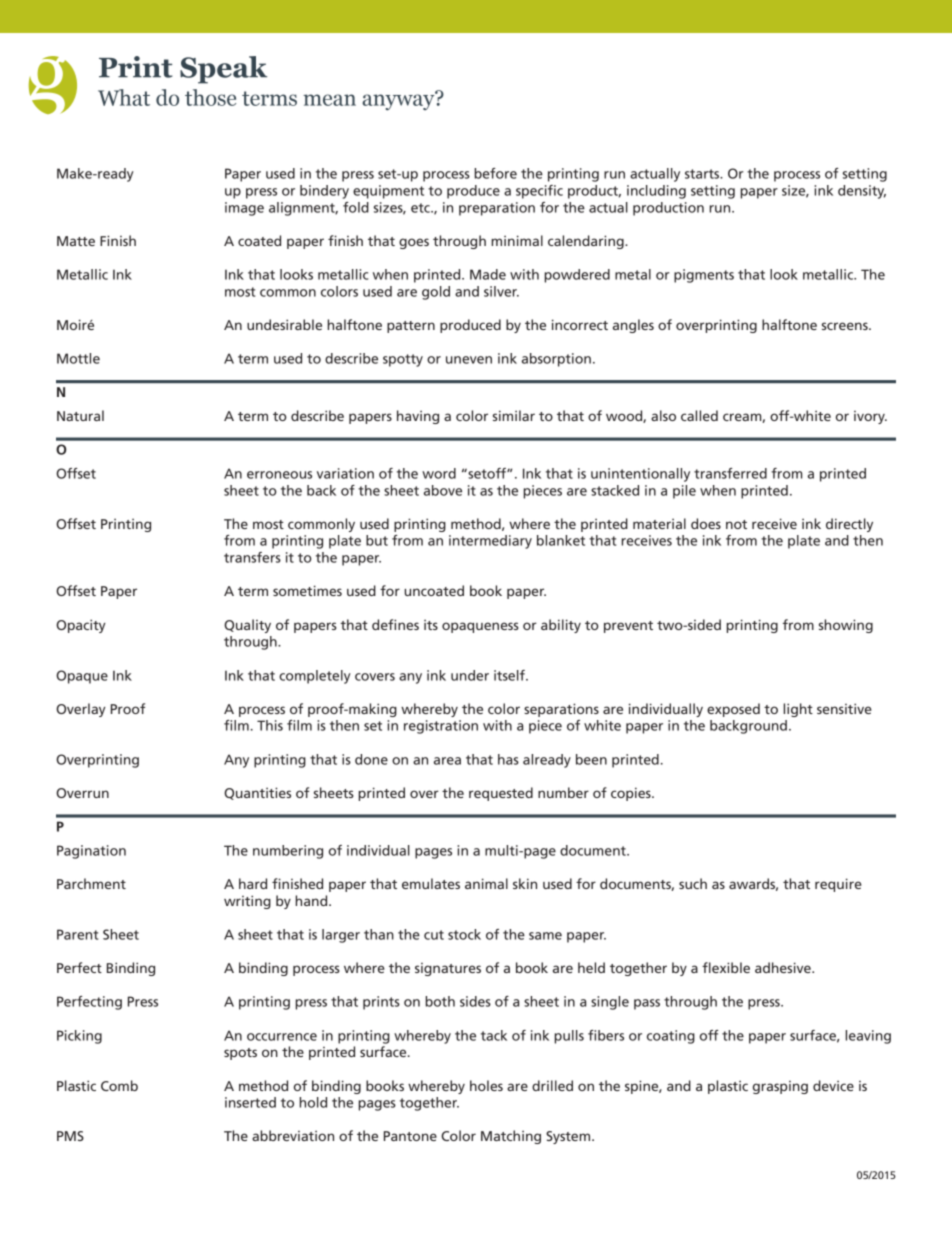 The height and width of the screenshot is (1233, 952). I want to click on inserted, so click(250, 1102).
